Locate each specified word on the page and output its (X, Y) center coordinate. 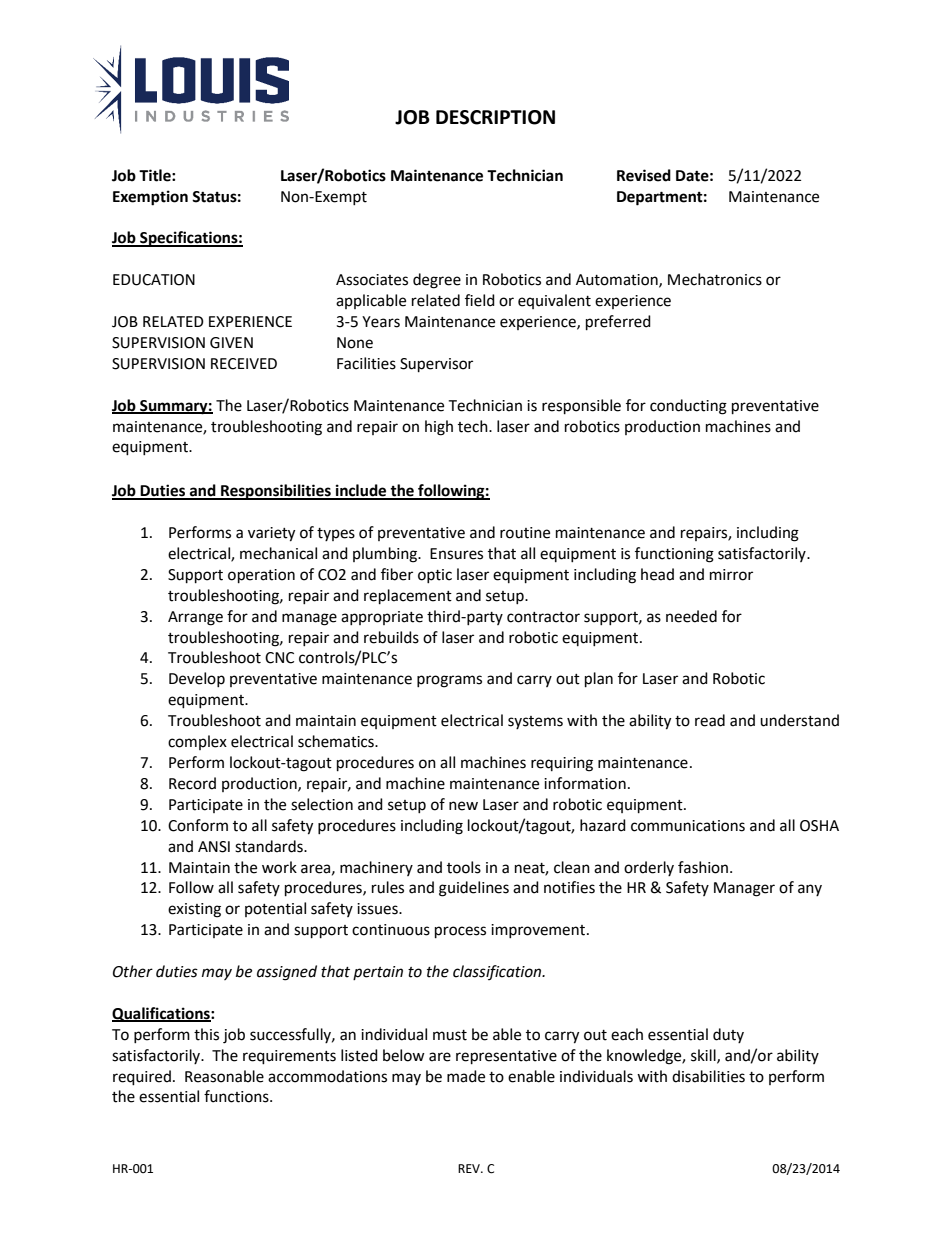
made (466, 1076)
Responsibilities (276, 492)
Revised (644, 175)
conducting (688, 407)
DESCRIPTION (495, 117)
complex (197, 742)
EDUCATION (154, 280)
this (206, 1034)
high (439, 428)
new (463, 806)
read (710, 720)
